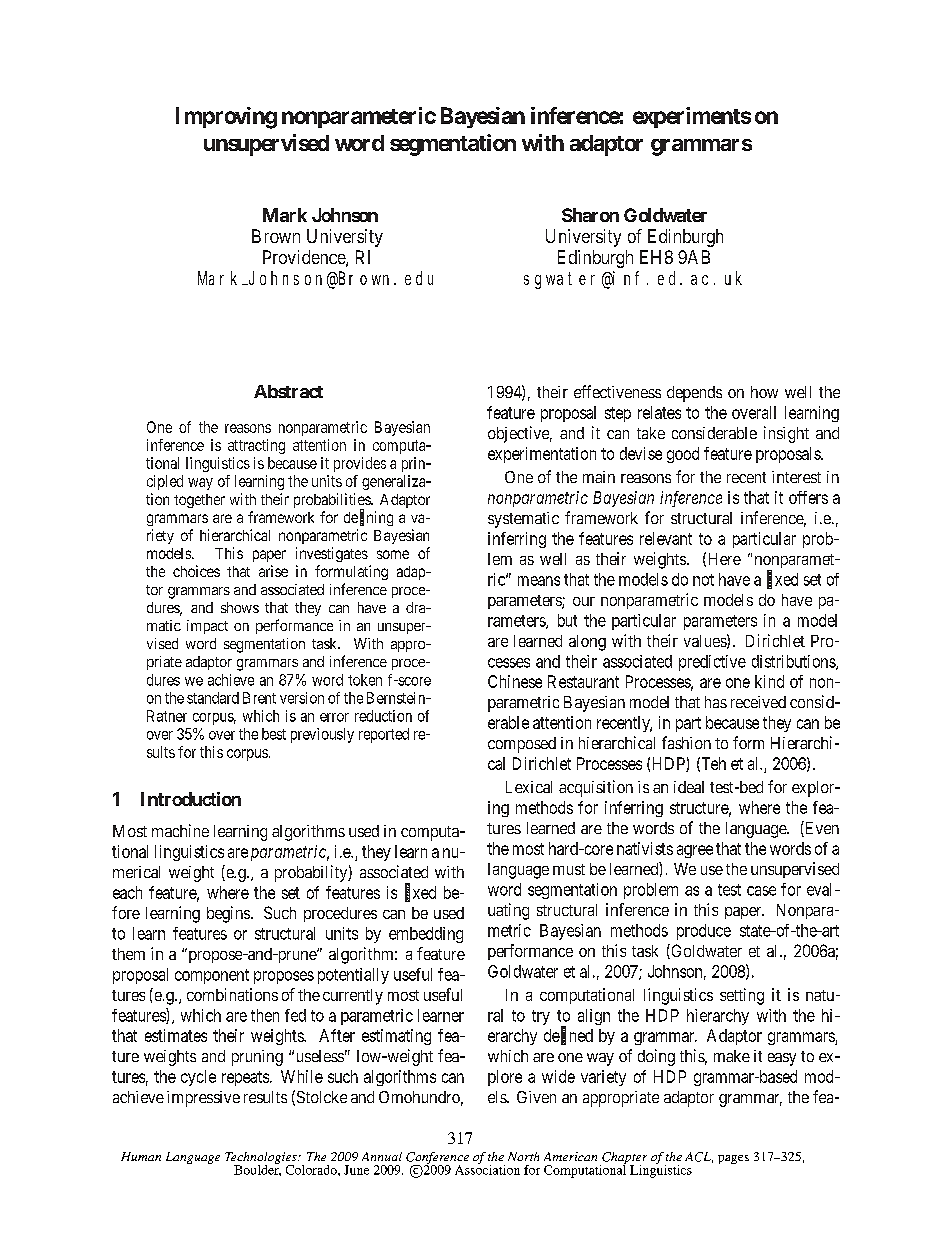 This image has height=1233, width=952. Describe the element at coordinates (240, 607) in the image. I see `shows` at that location.
